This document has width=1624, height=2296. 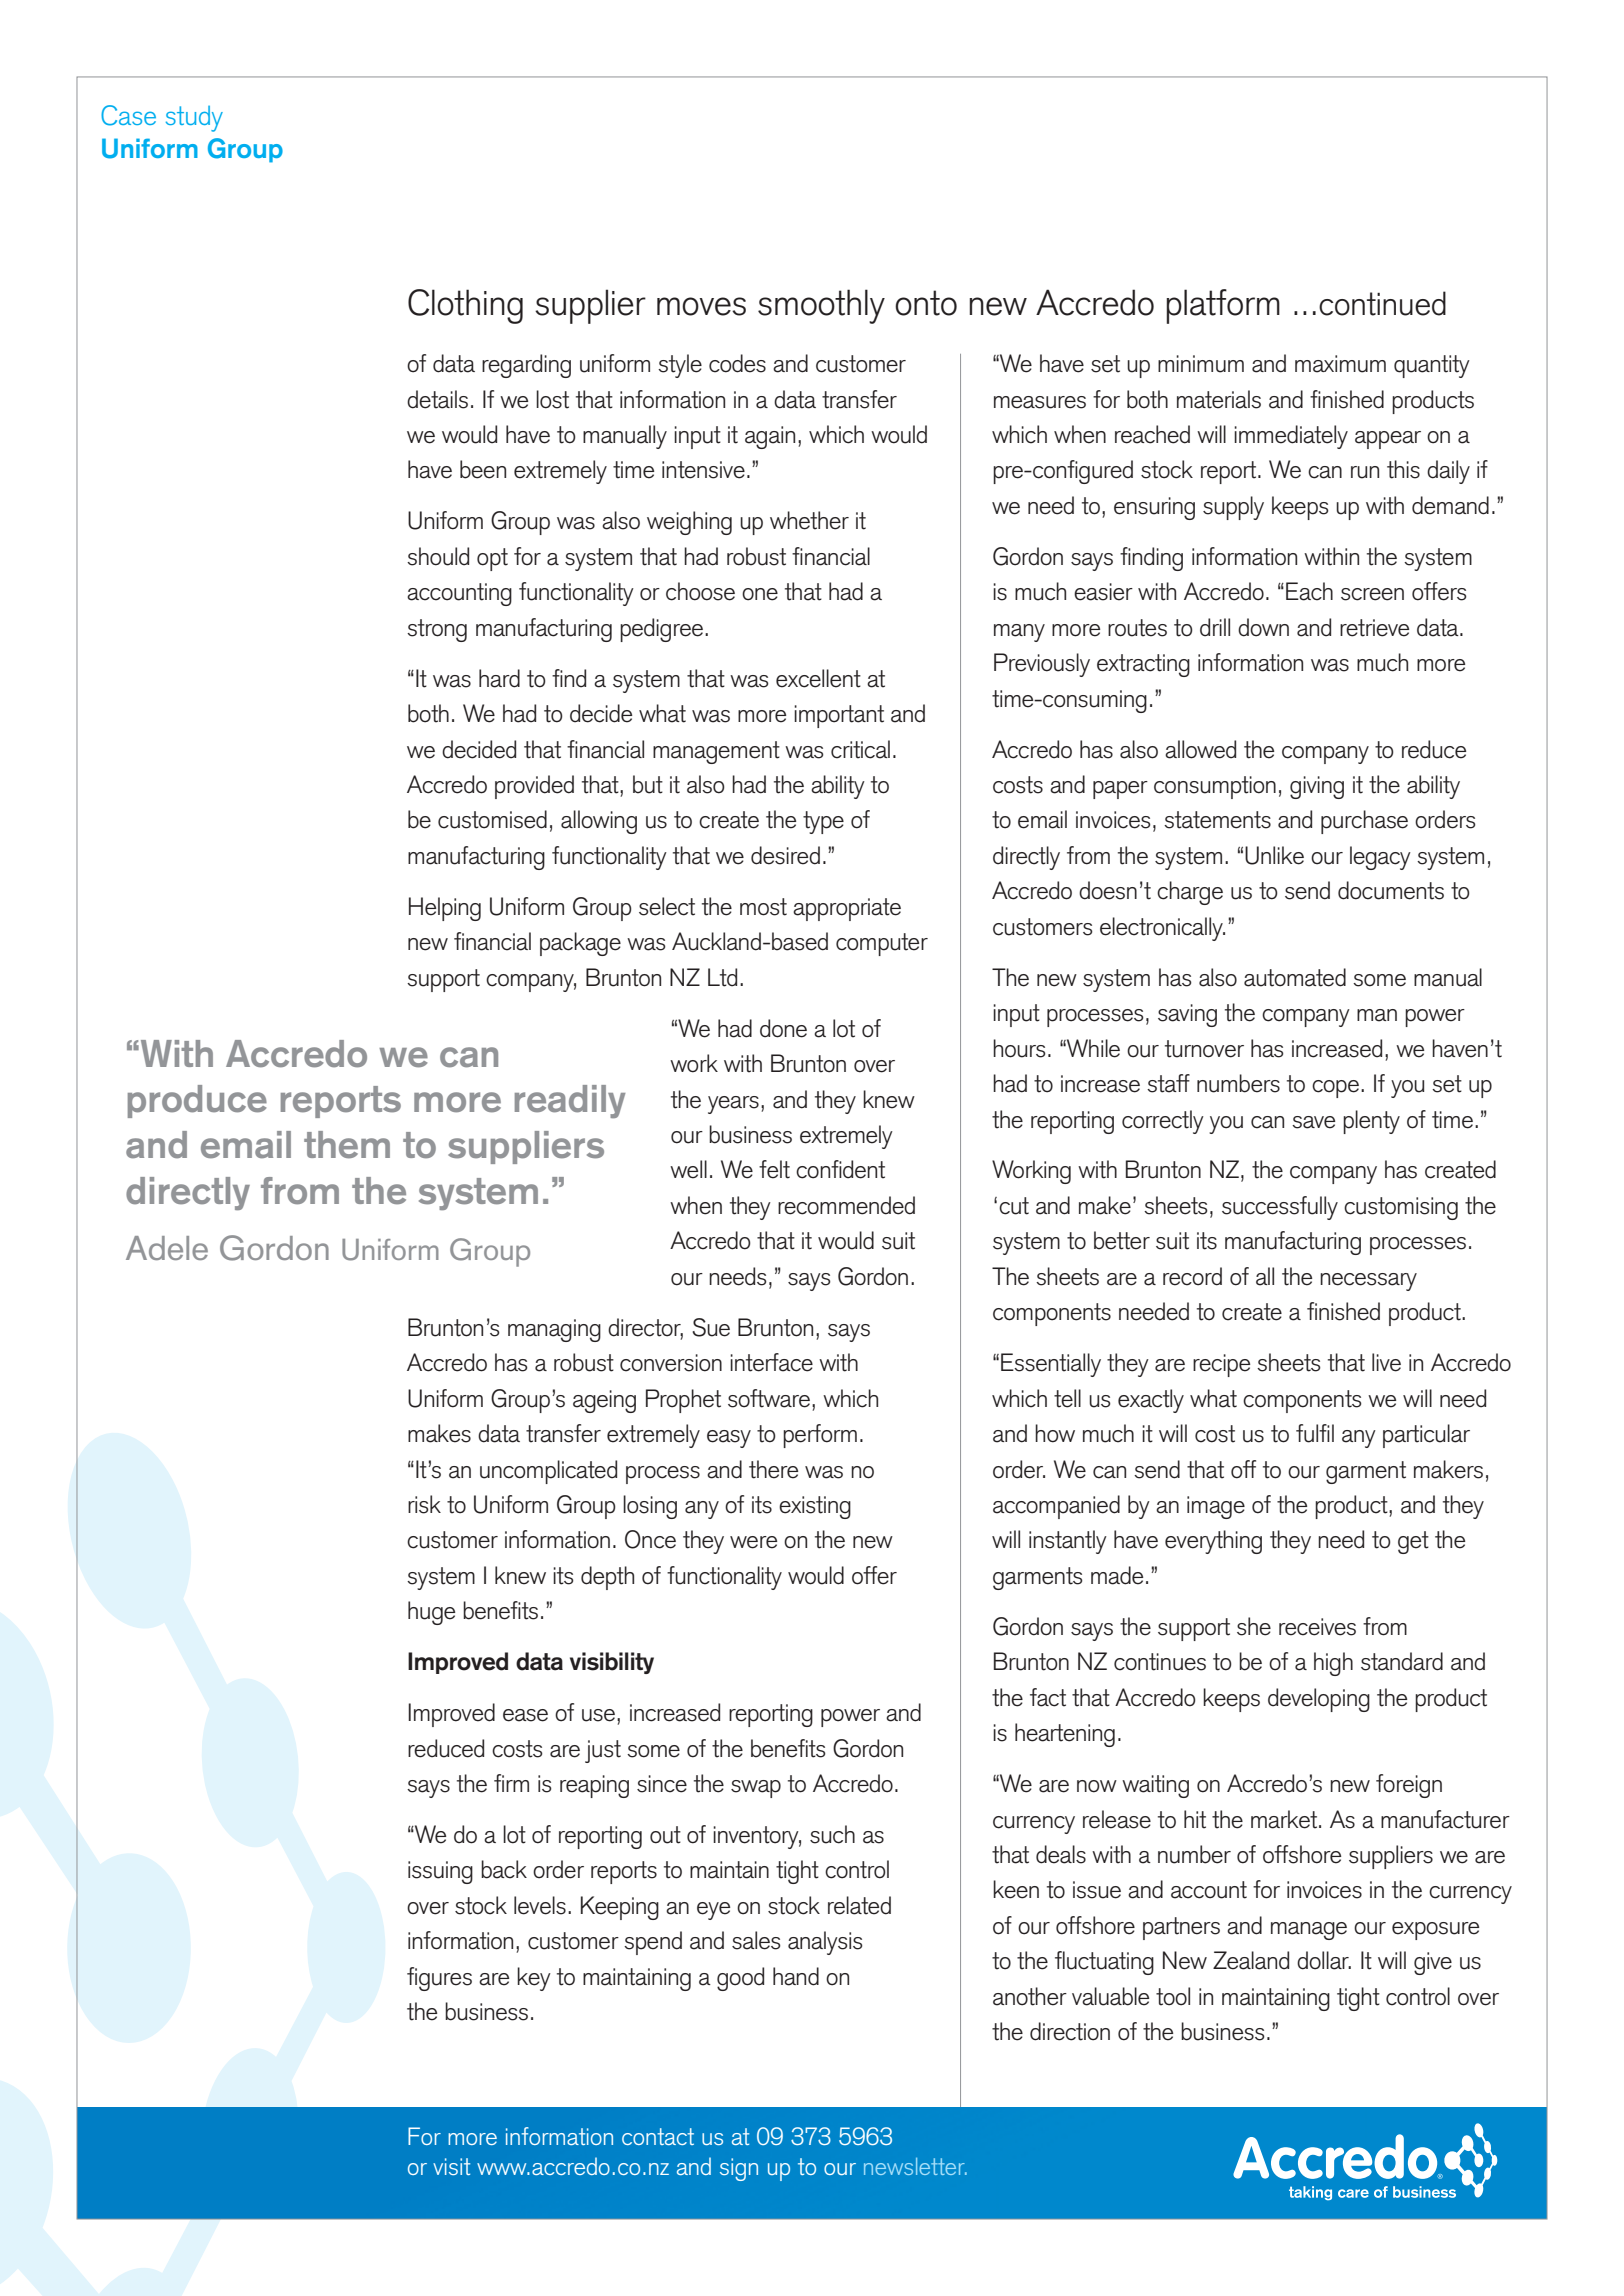 What do you see at coordinates (431, 1613) in the document?
I see `huge` at bounding box center [431, 1613].
